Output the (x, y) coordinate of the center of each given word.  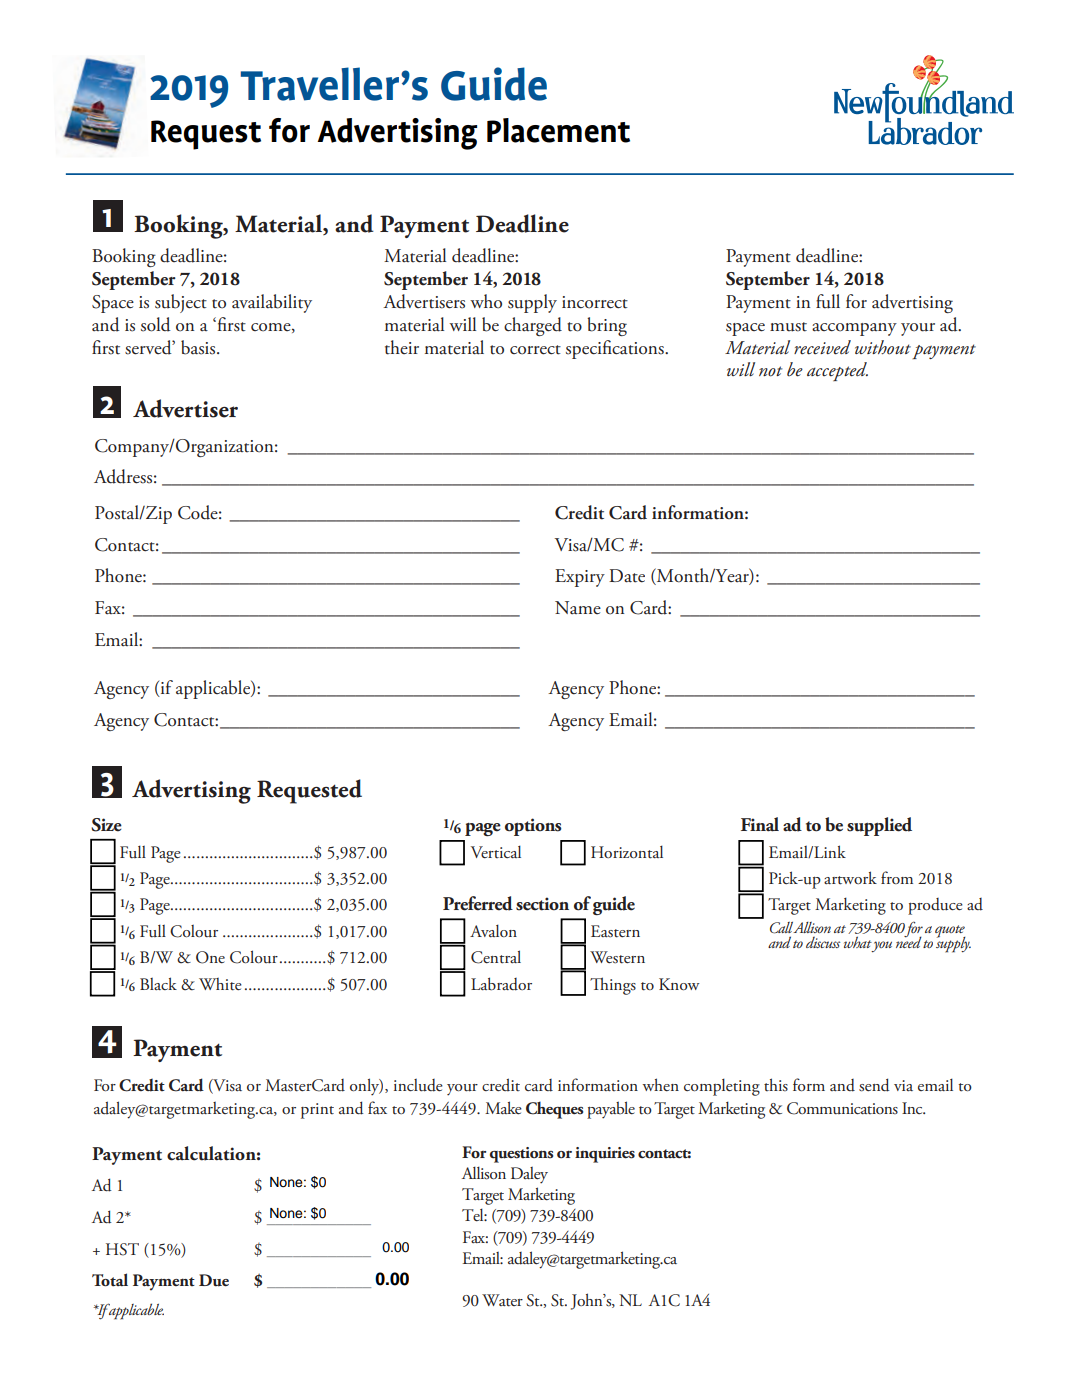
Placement (558, 130)
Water (502, 1300)
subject (181, 303)
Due (214, 1280)
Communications (842, 1108)
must (788, 327)
